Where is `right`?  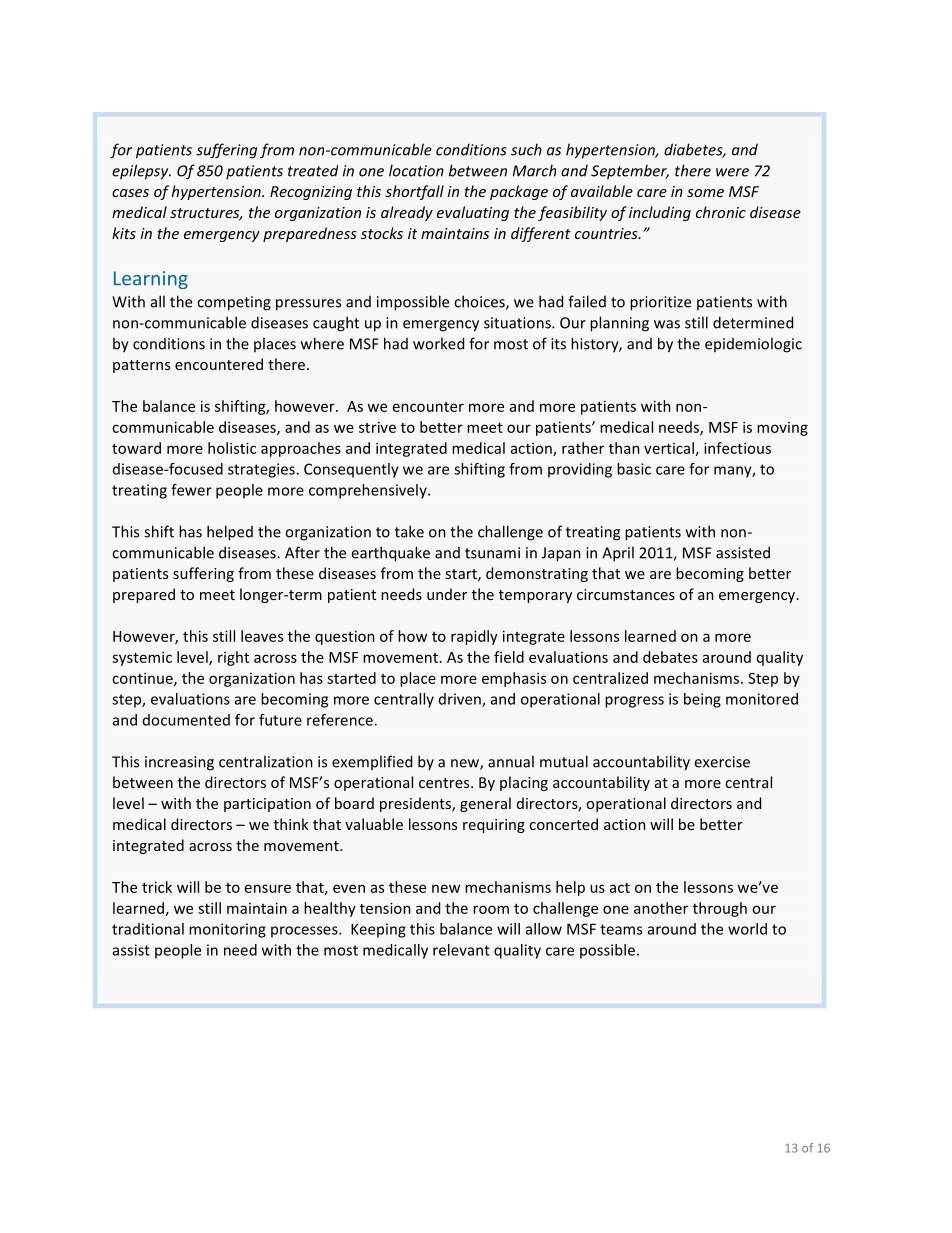 right is located at coordinates (233, 658).
